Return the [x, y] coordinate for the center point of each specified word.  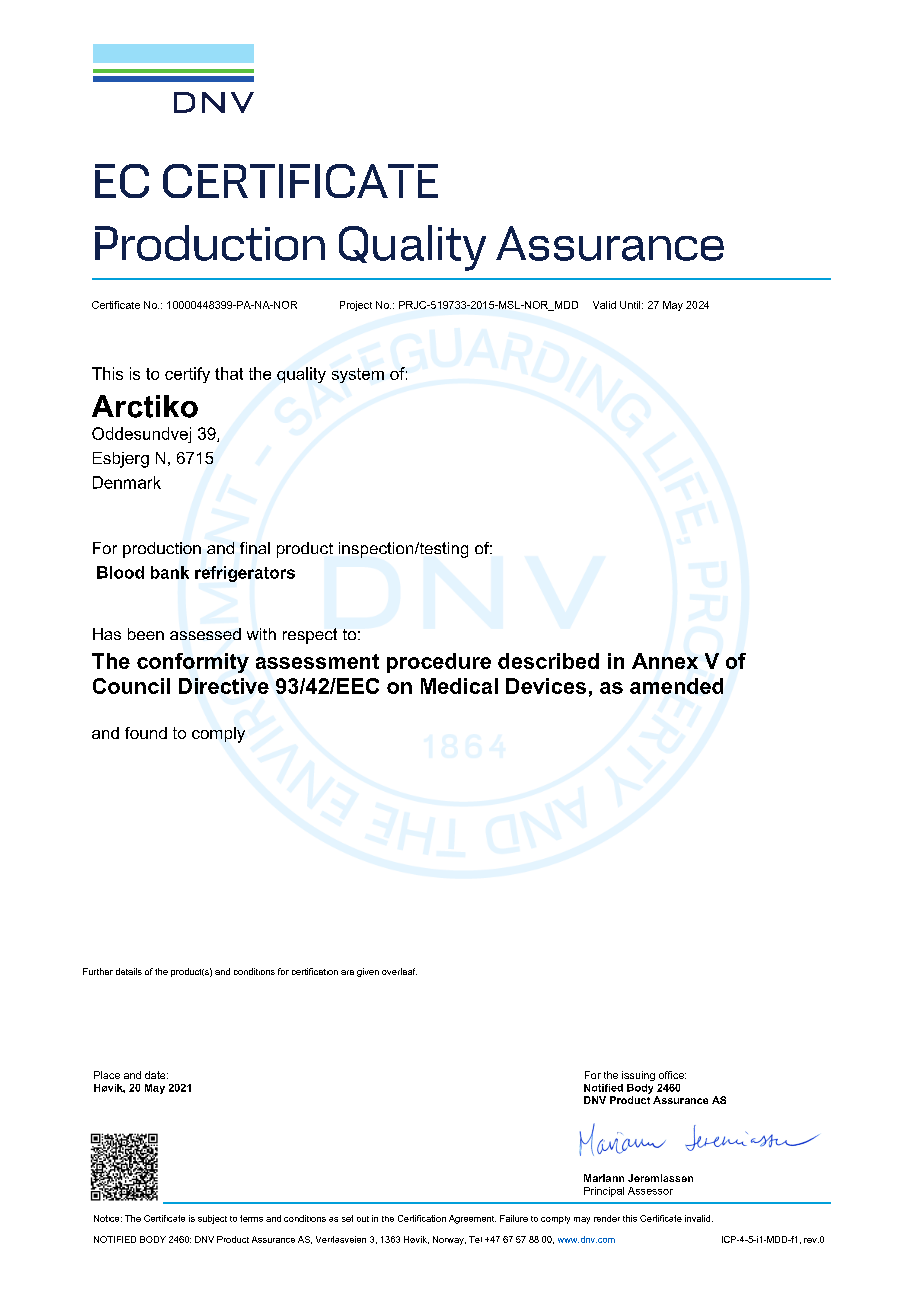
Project [356, 306]
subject [212, 1219]
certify [187, 375]
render [607, 1218]
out [363, 1219]
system [358, 375]
